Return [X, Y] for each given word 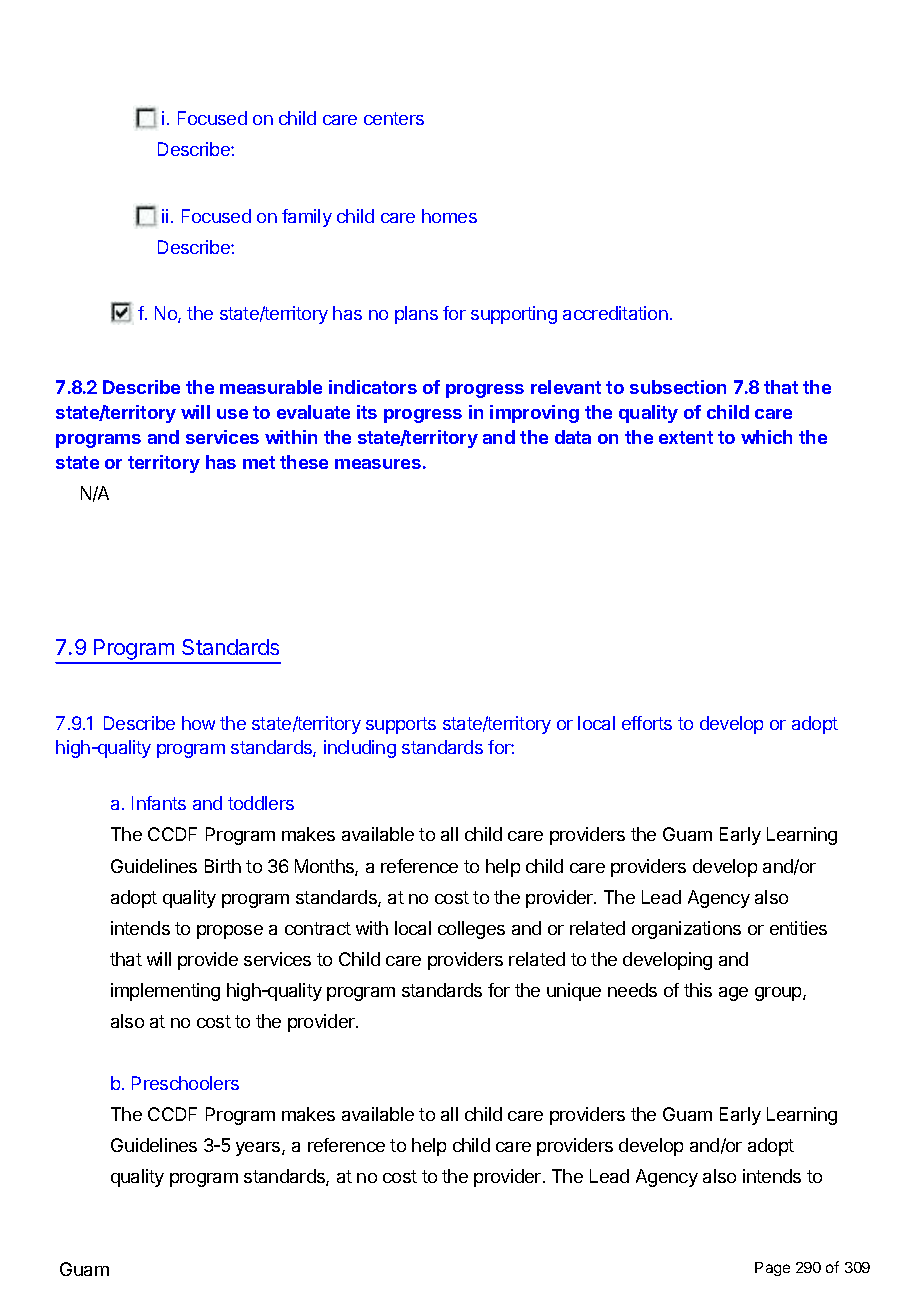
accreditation [615, 313]
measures [378, 464]
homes [449, 216]
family [307, 218]
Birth [223, 866]
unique [574, 992]
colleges [471, 930]
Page [772, 1269]
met [259, 462]
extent [686, 437]
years [259, 1149]
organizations [686, 930]
